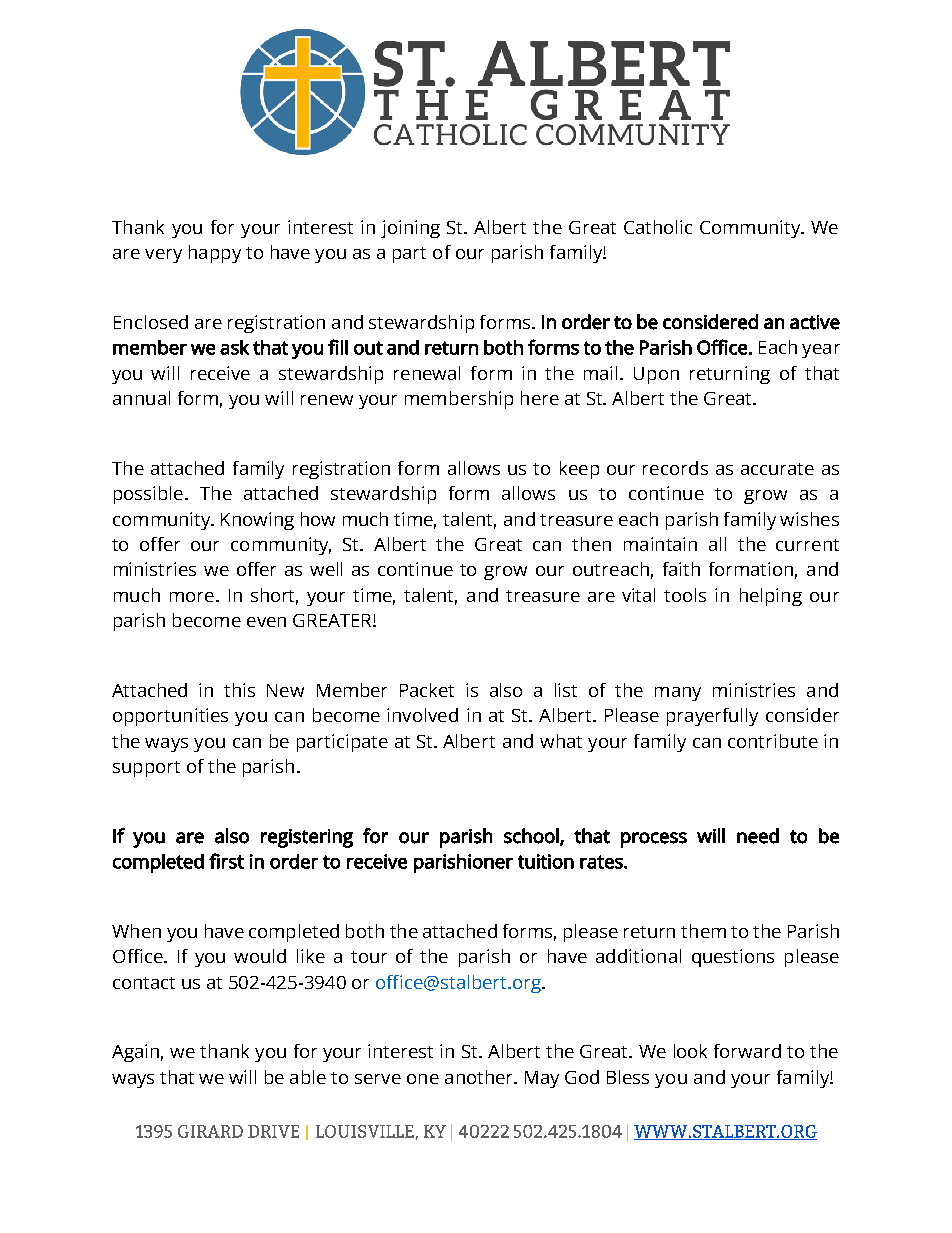  Describe the element at coordinates (239, 690) in the screenshot. I see `this` at that location.
